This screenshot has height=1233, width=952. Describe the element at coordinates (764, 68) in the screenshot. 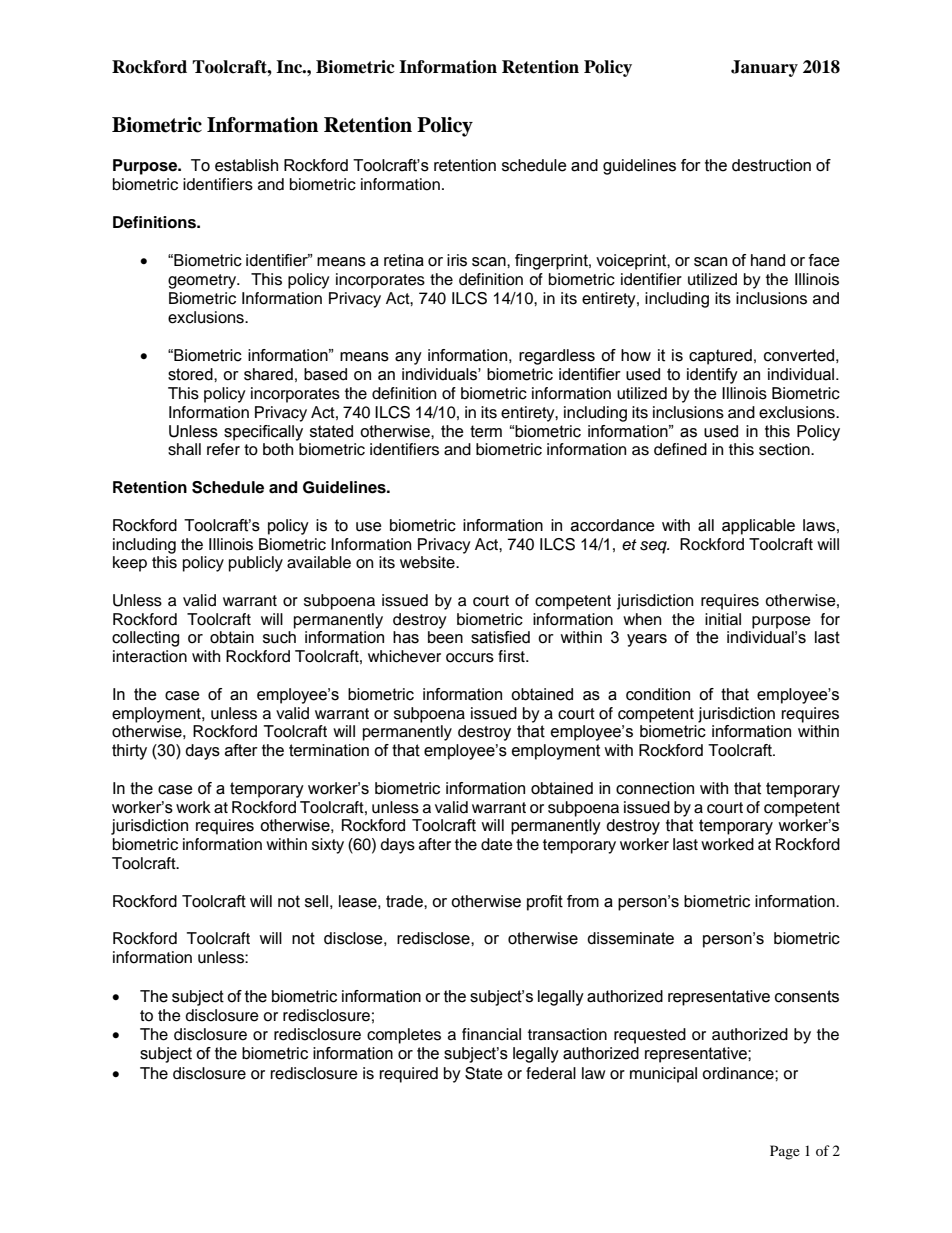

I see `January` at that location.
